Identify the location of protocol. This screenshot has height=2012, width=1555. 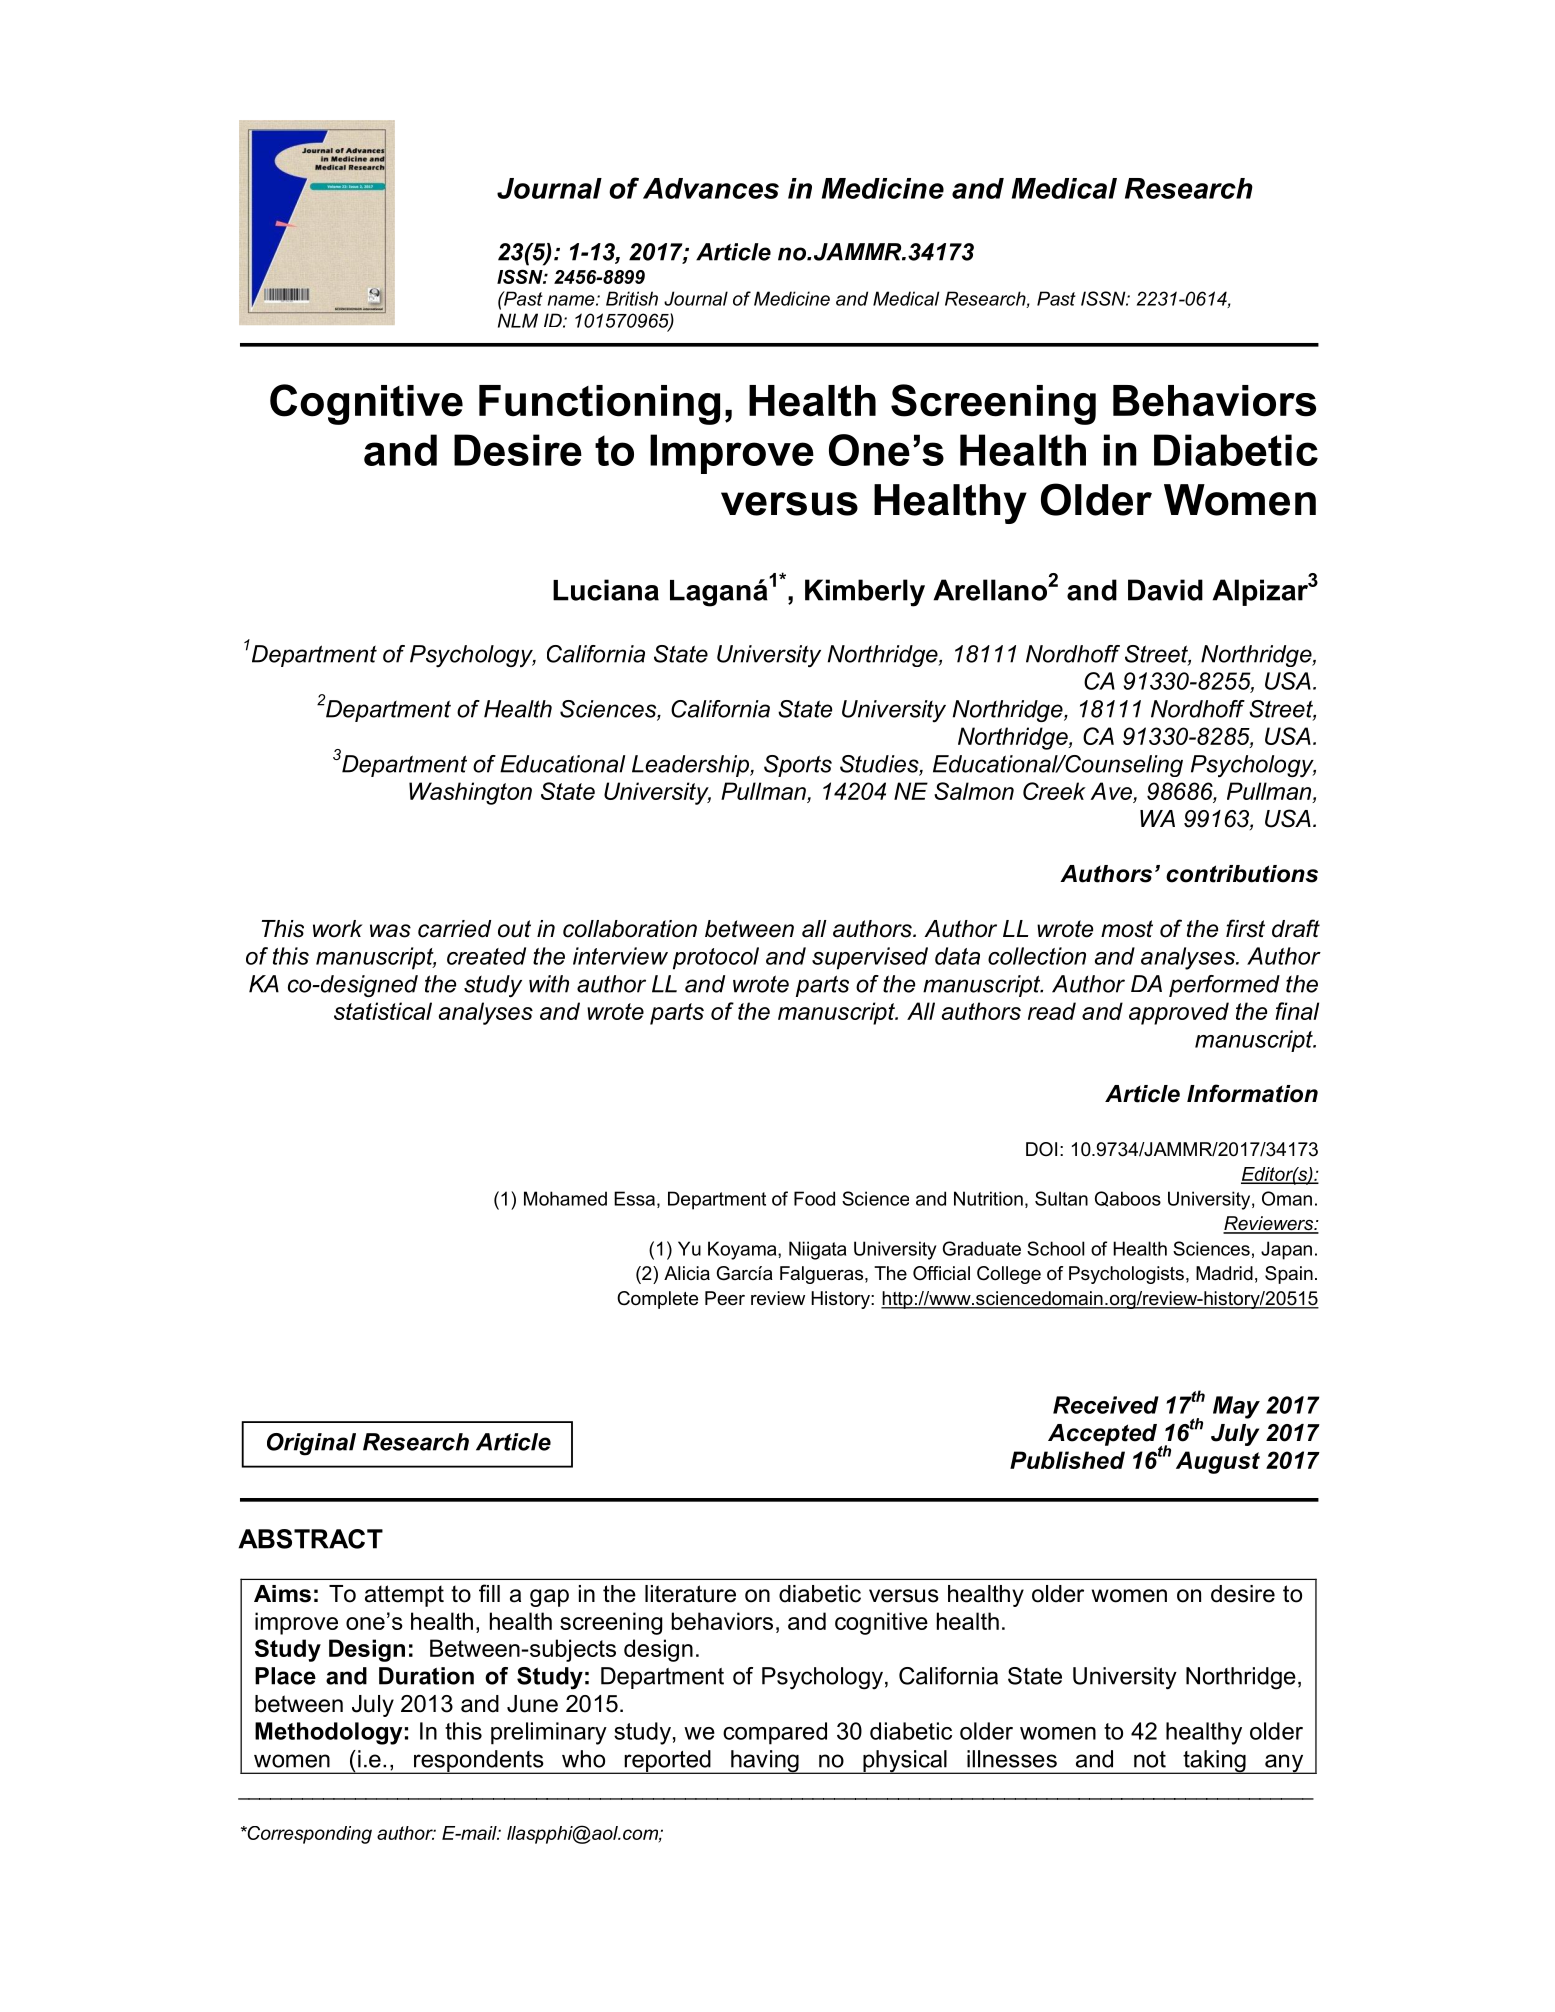
(716, 958).
